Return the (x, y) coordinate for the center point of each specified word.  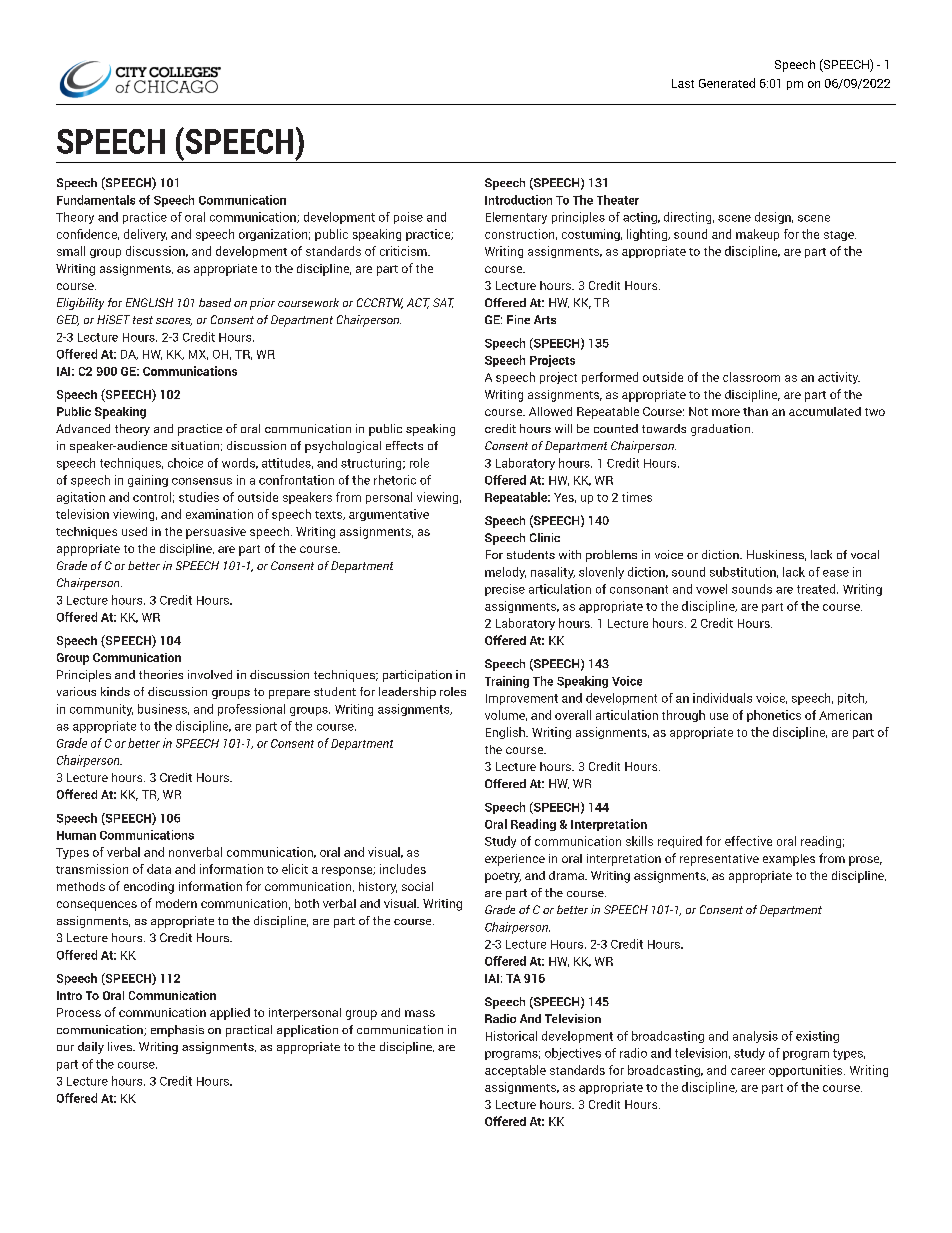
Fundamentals (96, 200)
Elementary (516, 218)
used (134, 531)
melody (505, 573)
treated (817, 589)
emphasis (177, 1031)
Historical (511, 1036)
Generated (727, 83)
